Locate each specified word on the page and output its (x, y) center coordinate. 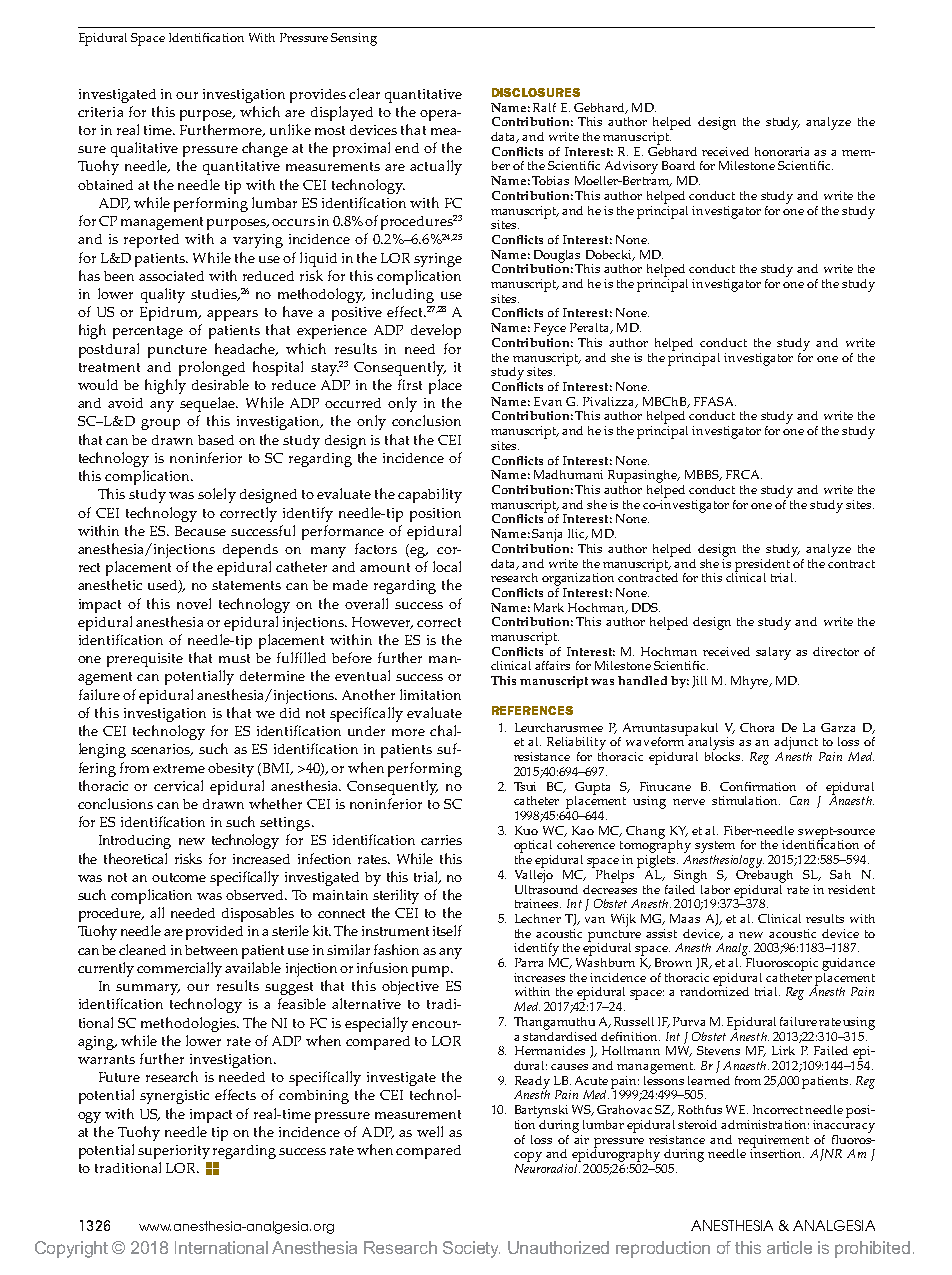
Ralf (544, 107)
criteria (100, 112)
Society (471, 1249)
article (789, 1247)
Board (678, 165)
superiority (174, 1152)
